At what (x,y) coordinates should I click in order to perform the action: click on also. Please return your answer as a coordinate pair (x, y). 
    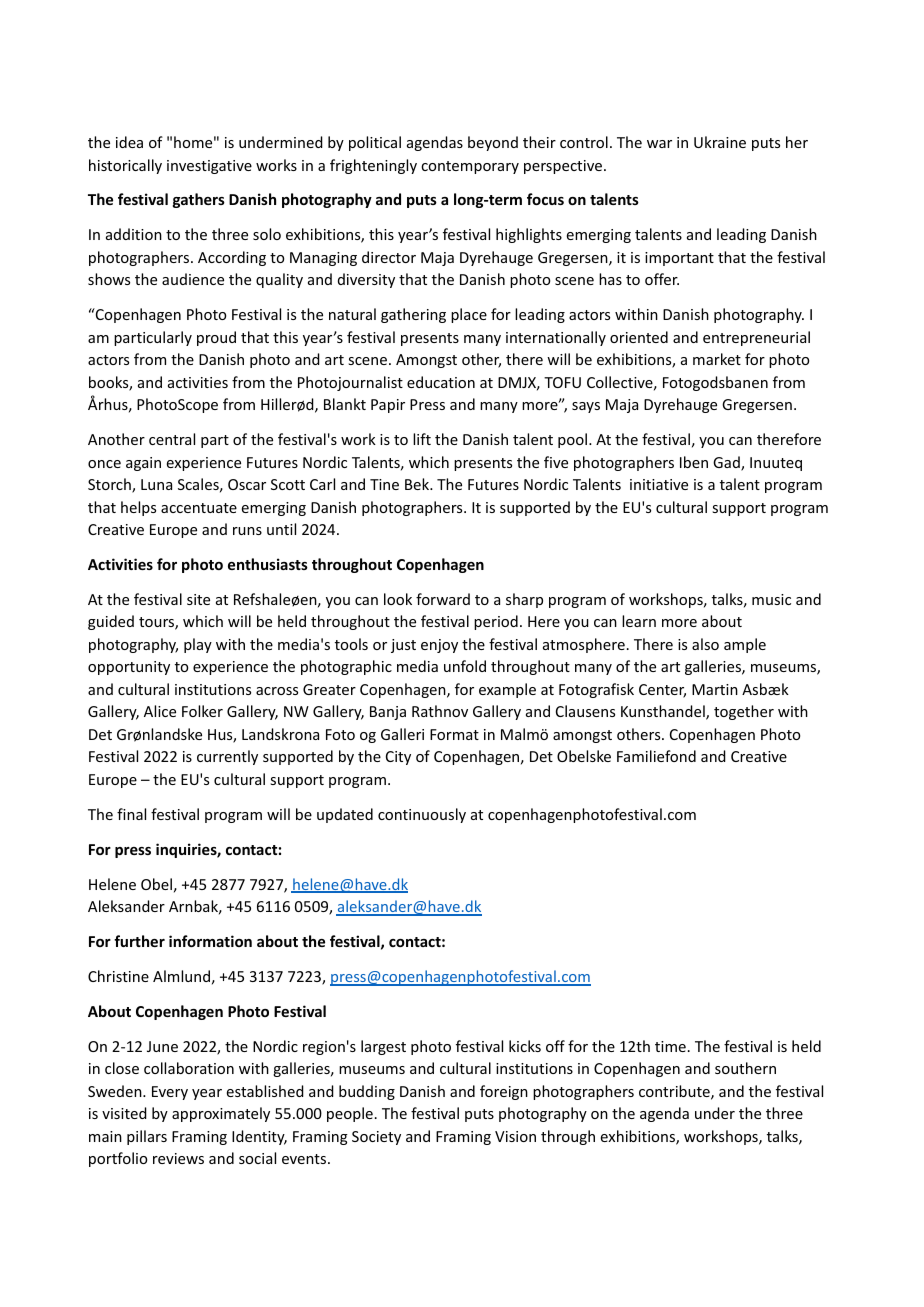
    Looking at the image, I should click on (705, 644).
